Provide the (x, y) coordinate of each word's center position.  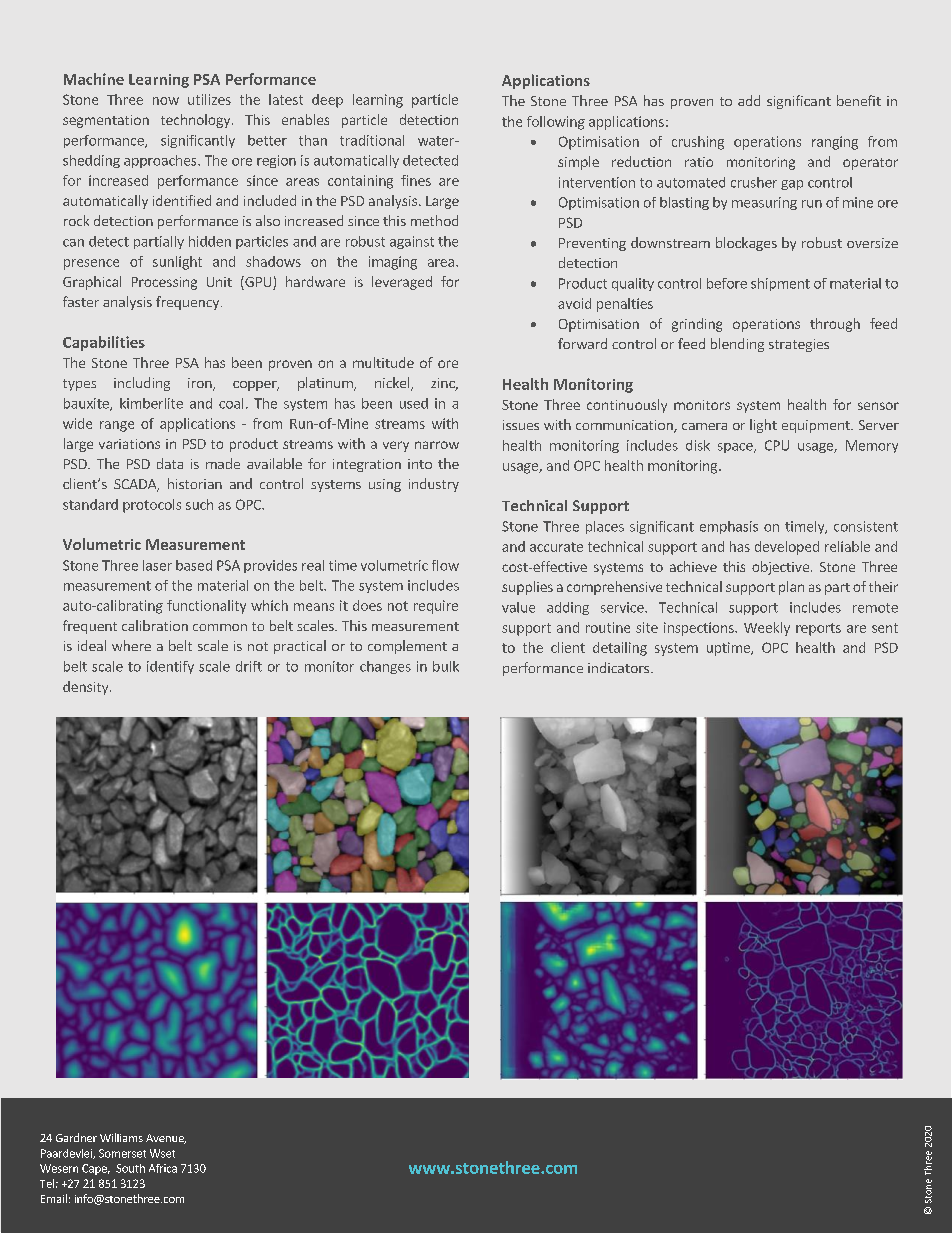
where (131, 645)
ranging (835, 143)
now (166, 101)
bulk (446, 666)
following (556, 123)
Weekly (767, 629)
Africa (163, 1168)
